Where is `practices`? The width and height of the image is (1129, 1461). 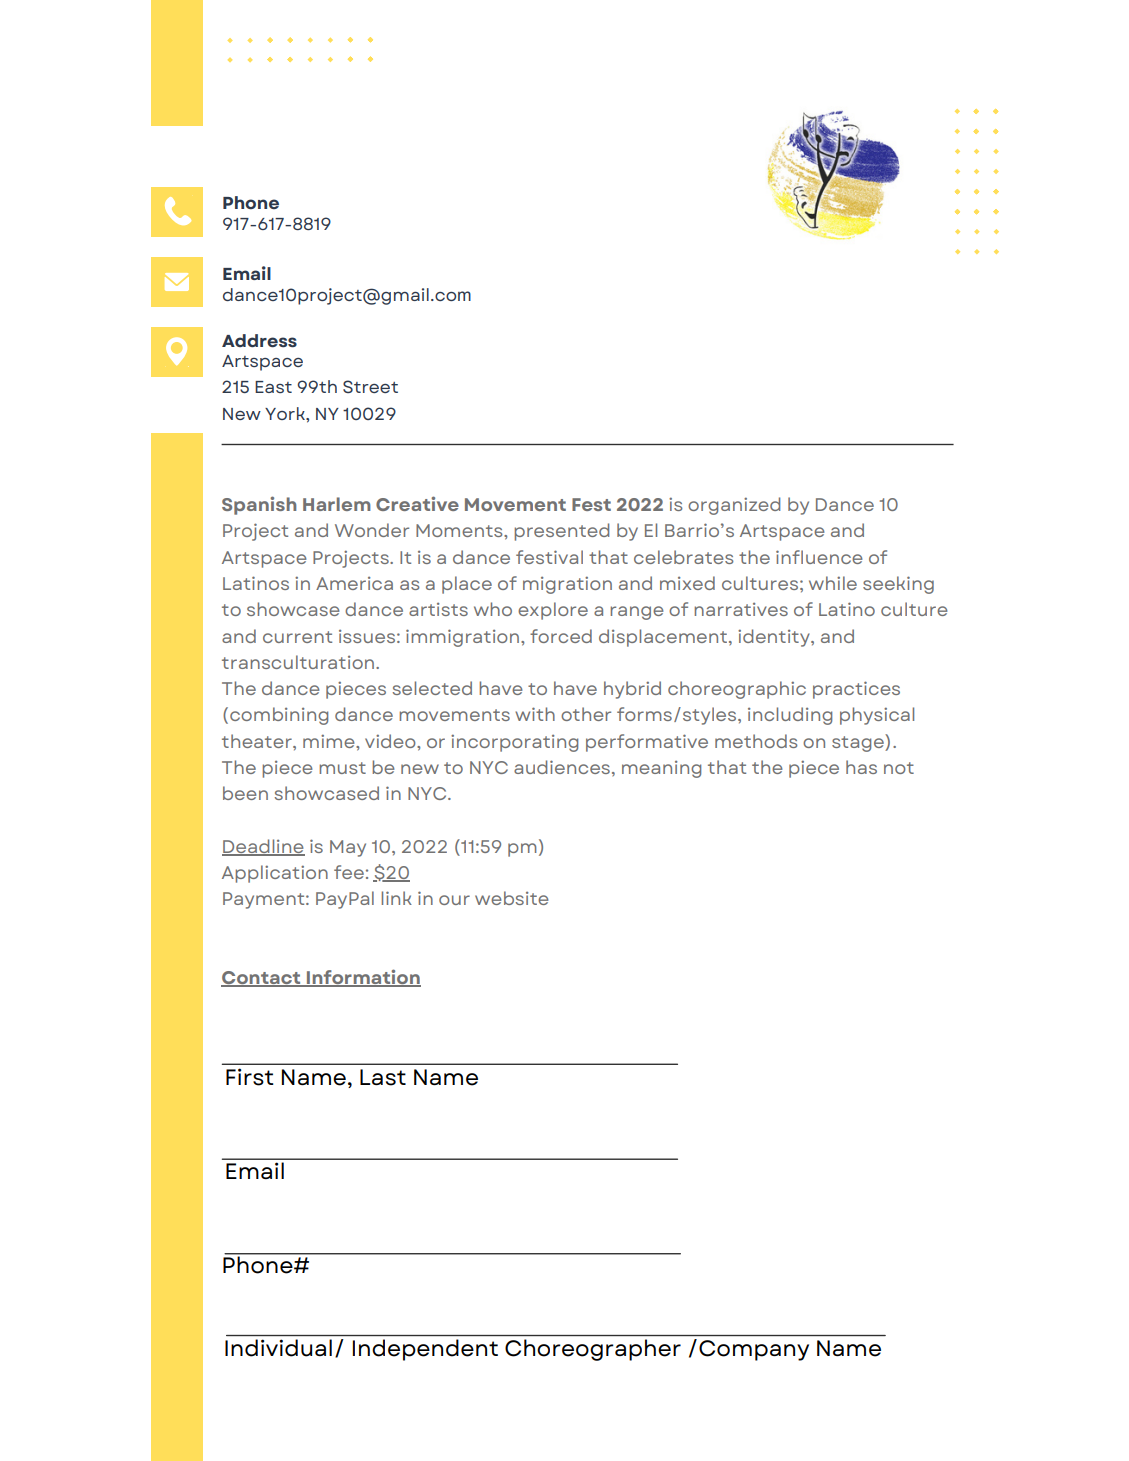
practices is located at coordinates (856, 690).
